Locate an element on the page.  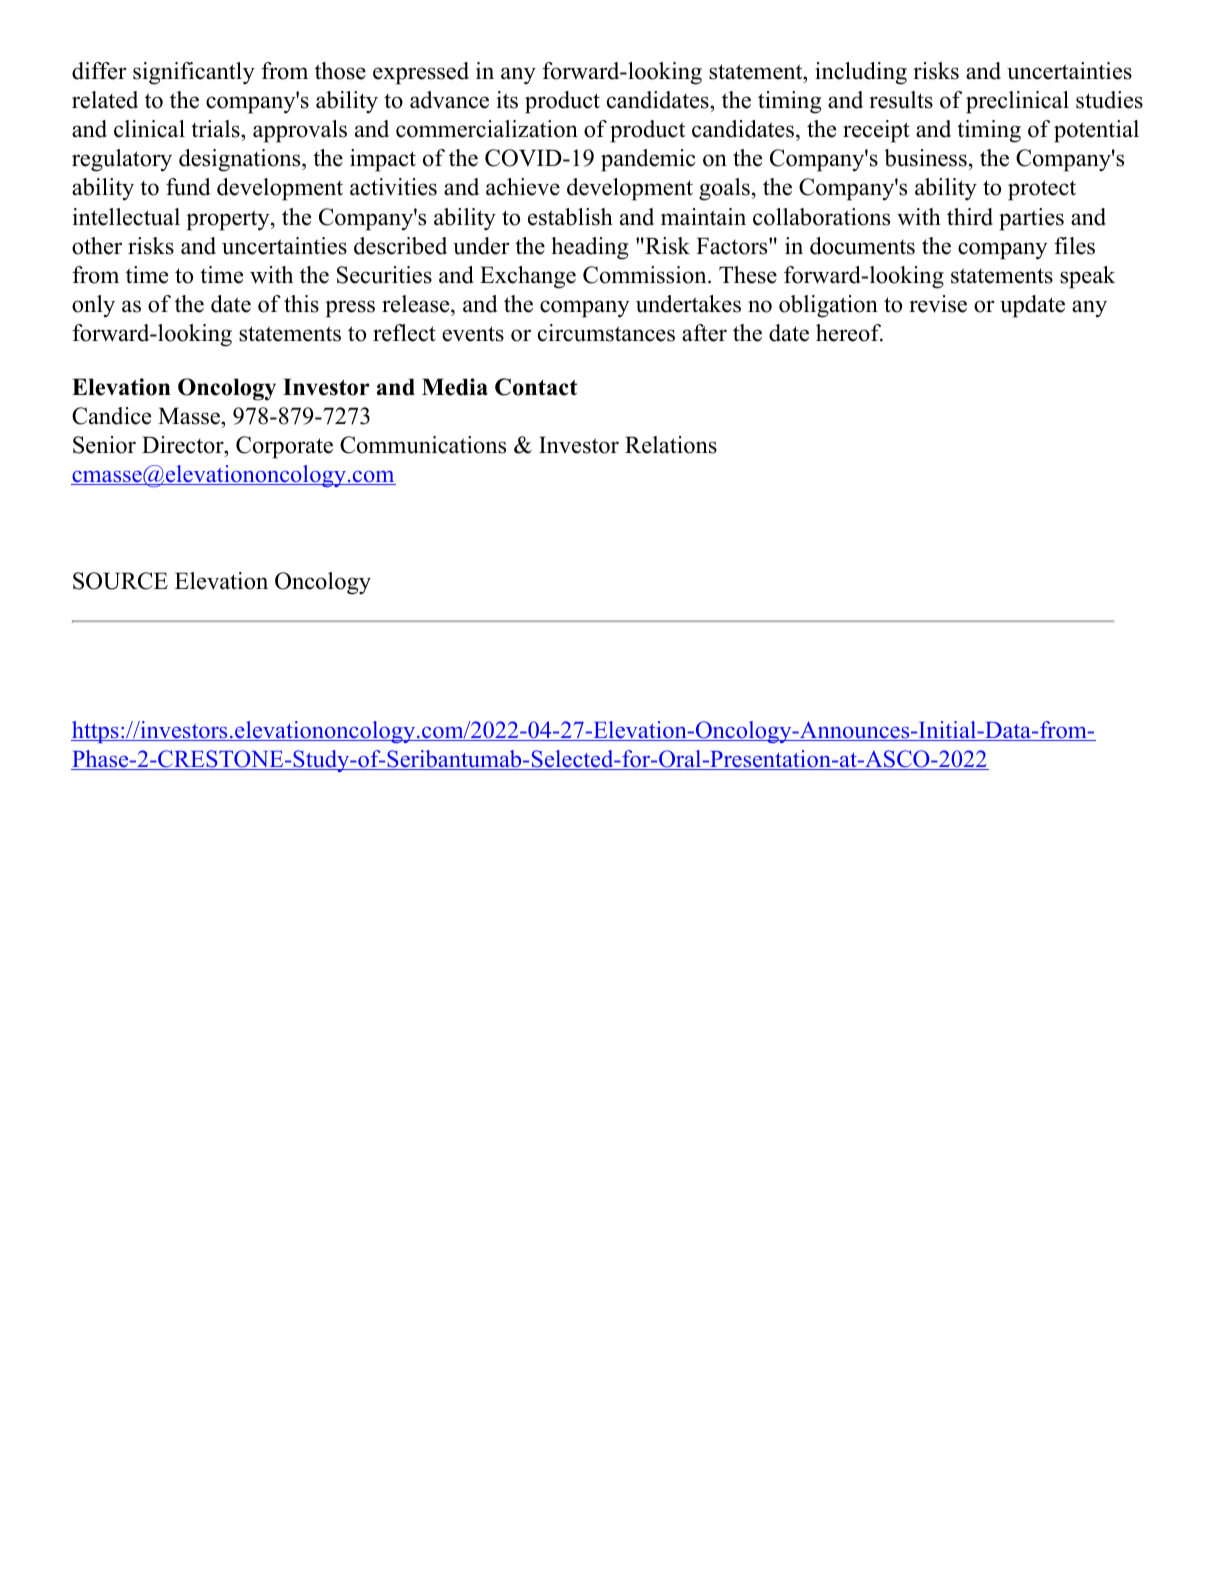
circumstances is located at coordinates (606, 333).
